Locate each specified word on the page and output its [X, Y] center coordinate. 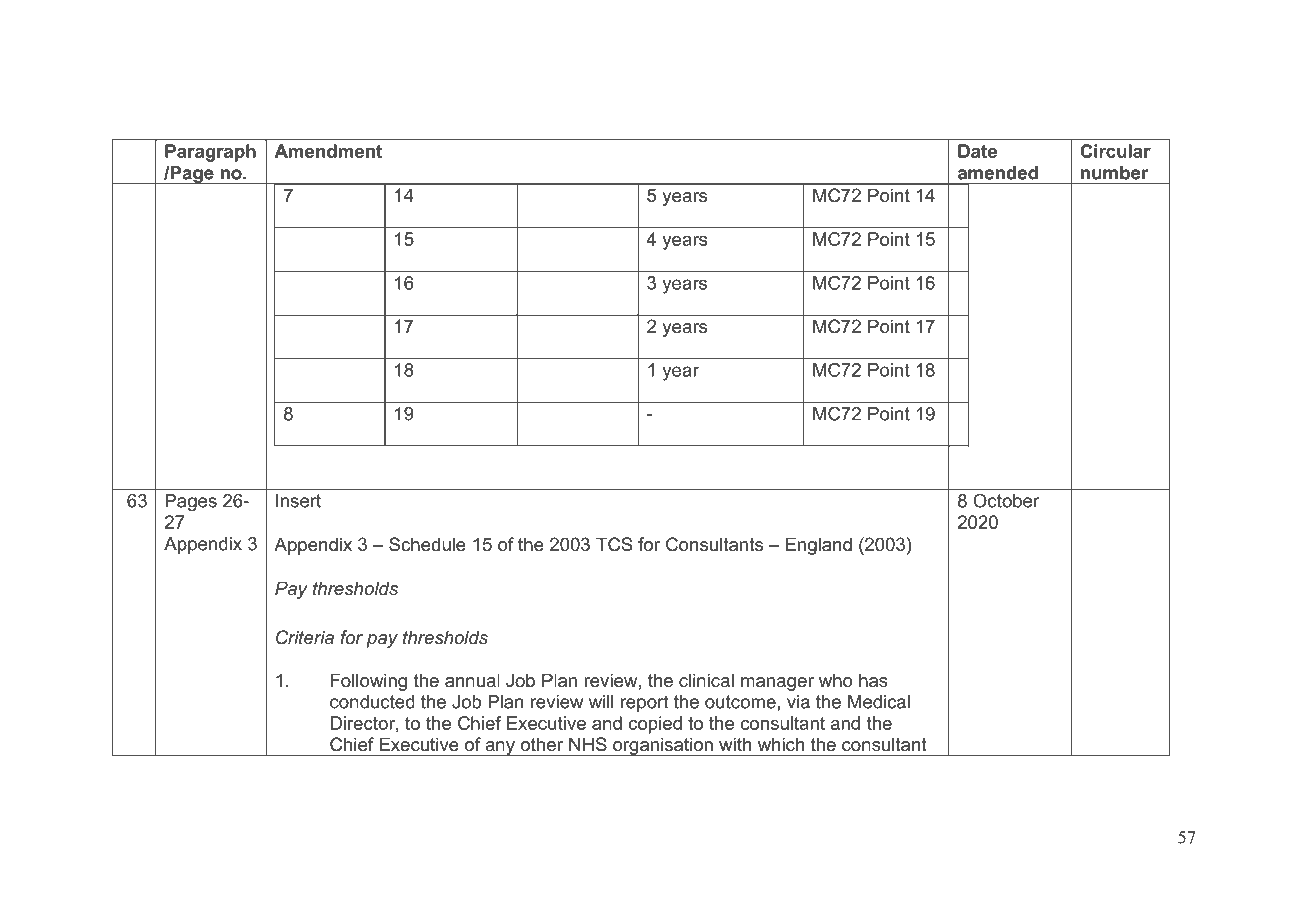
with [735, 744]
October [1006, 500]
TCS [614, 544]
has [873, 680]
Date [977, 151]
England [819, 546]
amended [998, 173]
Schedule [427, 544]
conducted [372, 702]
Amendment [328, 151]
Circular [1115, 151]
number [1115, 173]
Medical [879, 702]
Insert [298, 501]
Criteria [305, 637]
